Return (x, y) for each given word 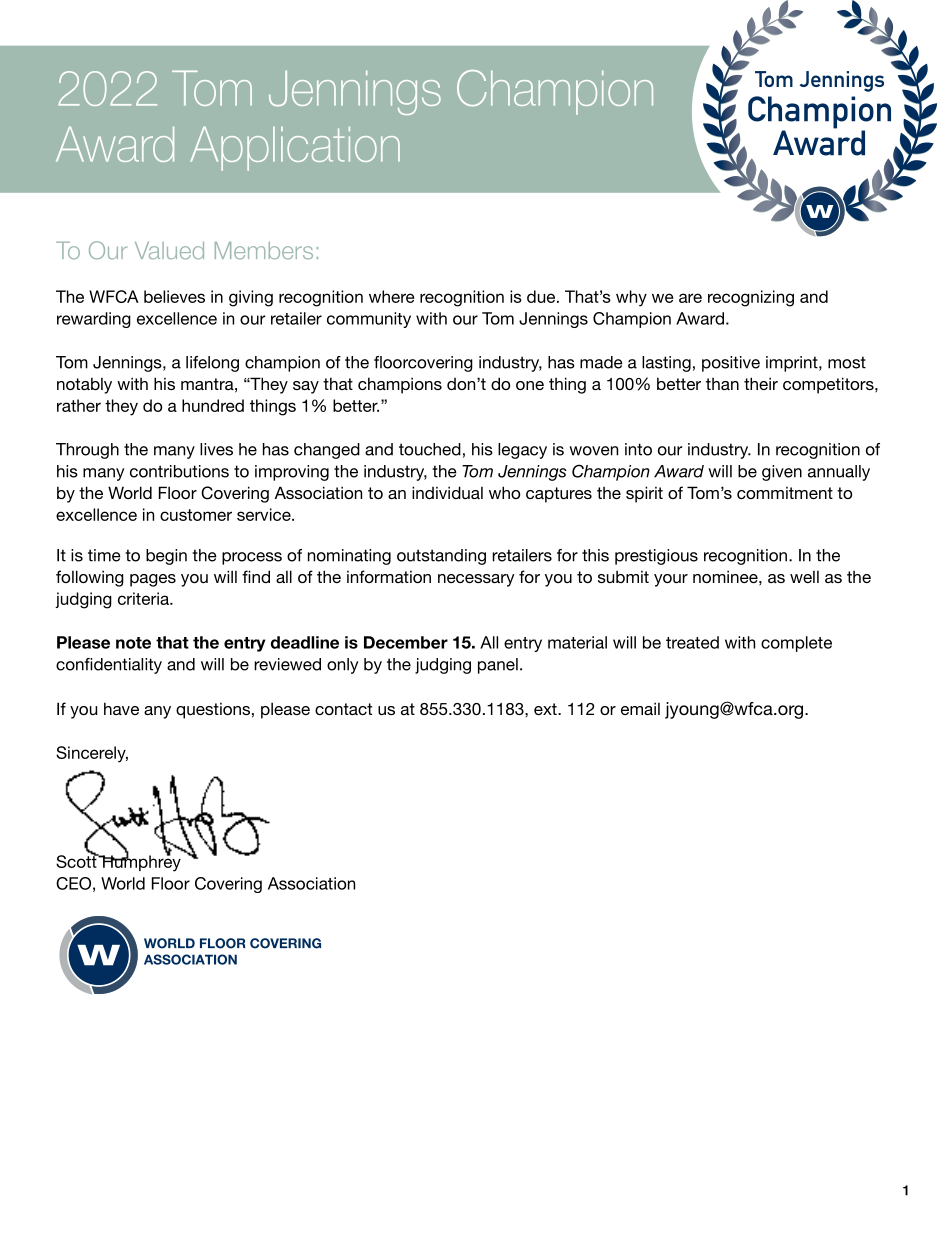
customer (196, 515)
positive (731, 364)
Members (264, 250)
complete (796, 644)
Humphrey (141, 862)
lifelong (212, 364)
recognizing (751, 298)
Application (295, 149)
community (369, 320)
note (133, 643)
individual (447, 492)
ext (546, 709)
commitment (785, 493)
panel (498, 666)
